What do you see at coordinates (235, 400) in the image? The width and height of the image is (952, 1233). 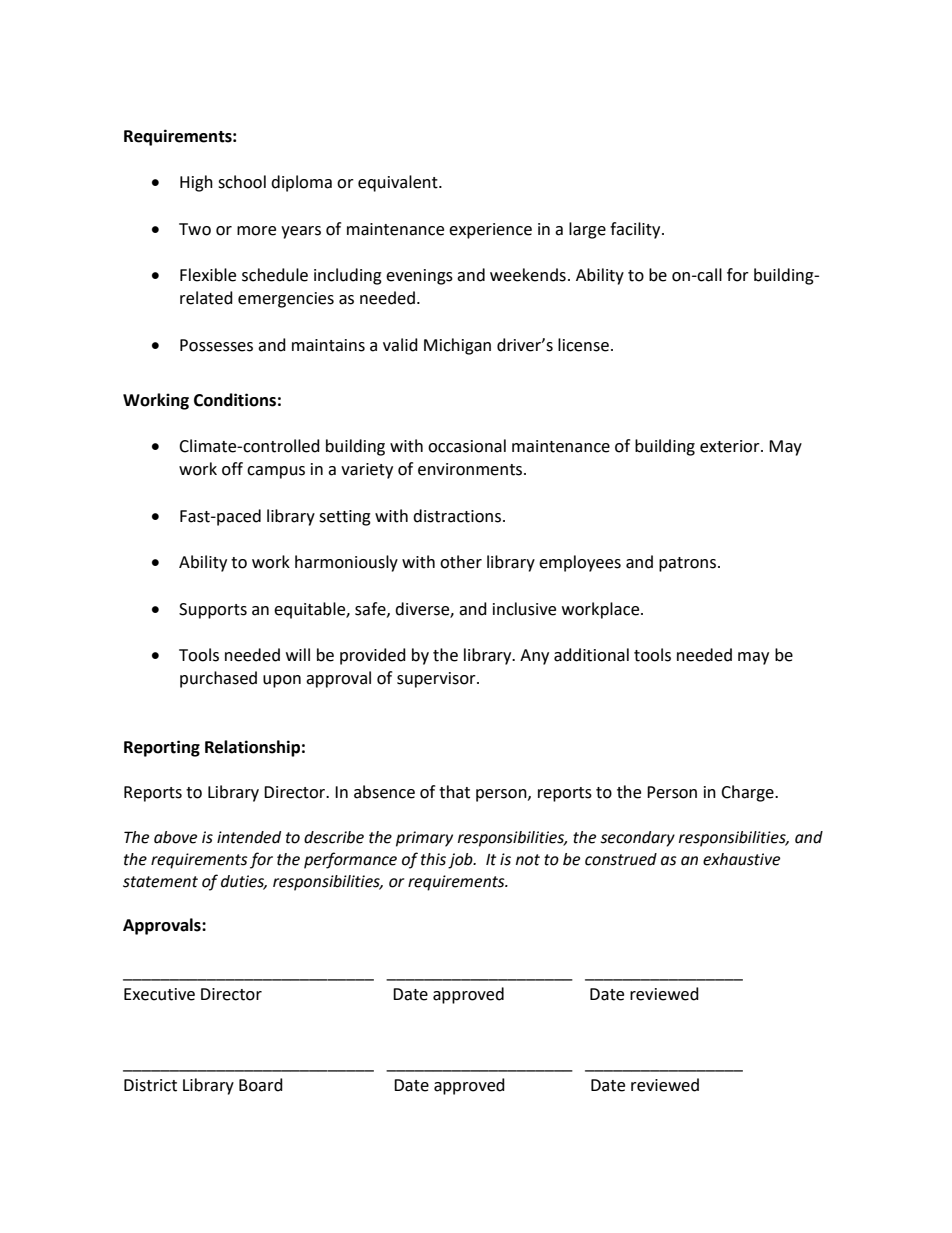 I see `Conditions` at bounding box center [235, 400].
